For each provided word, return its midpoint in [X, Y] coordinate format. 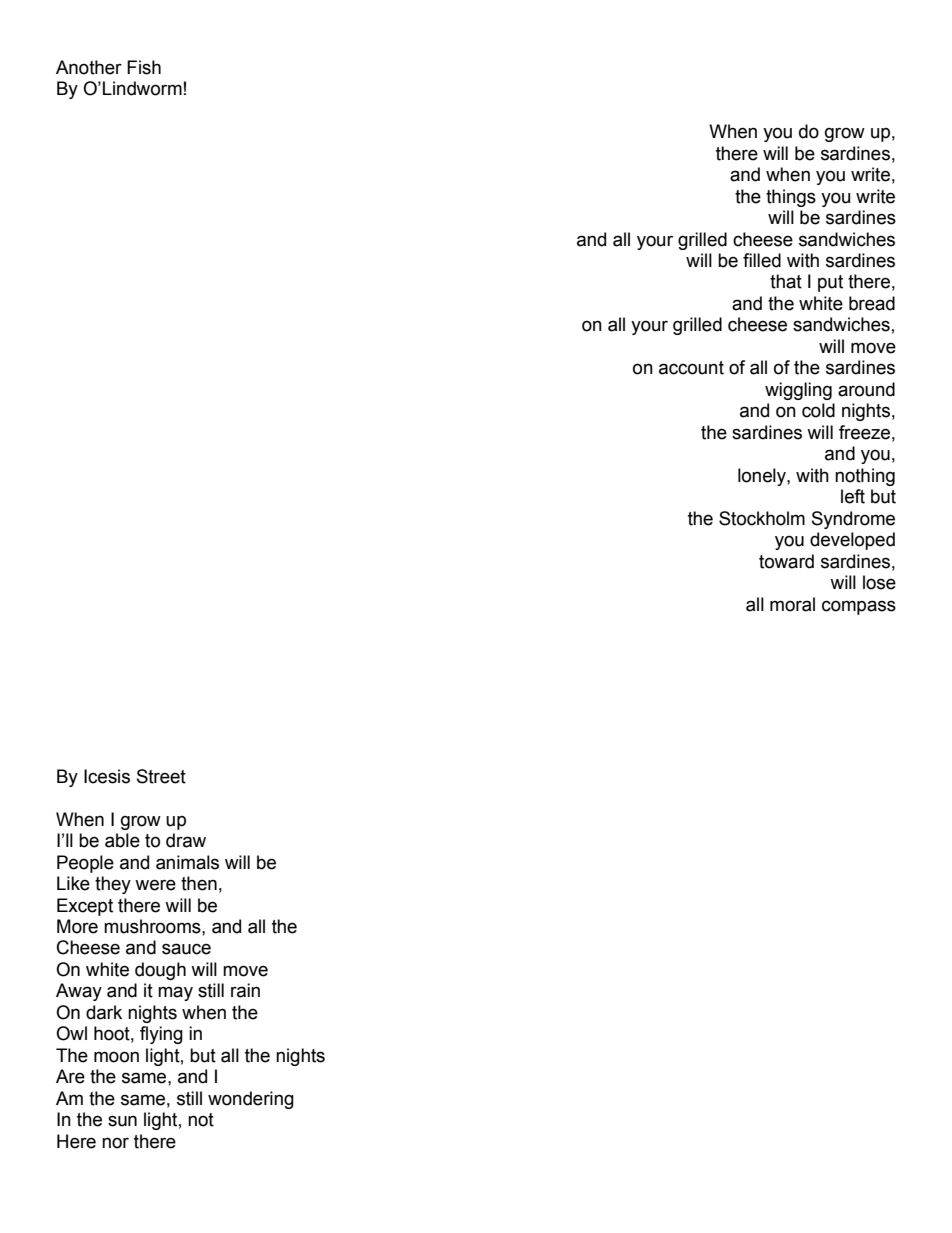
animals [187, 862]
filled [762, 260]
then [199, 883]
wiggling [798, 391]
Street [161, 776]
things [791, 198]
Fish [144, 67]
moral [792, 604]
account [691, 368]
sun [122, 1121]
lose [879, 582]
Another [89, 67]
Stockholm [762, 518]
